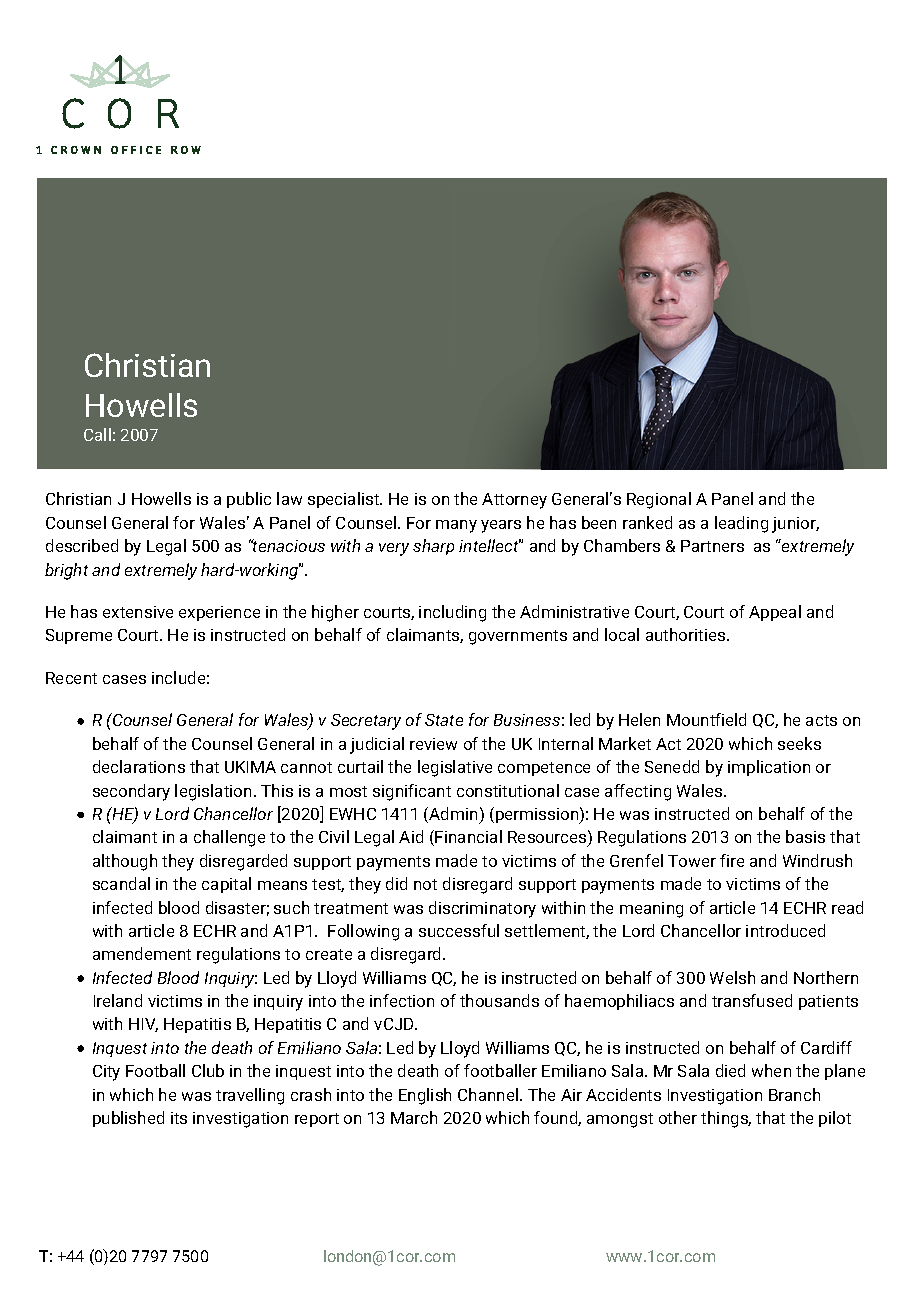 This page has width=924, height=1308. Describe the element at coordinates (121, 883) in the page. I see `scandal` at that location.
